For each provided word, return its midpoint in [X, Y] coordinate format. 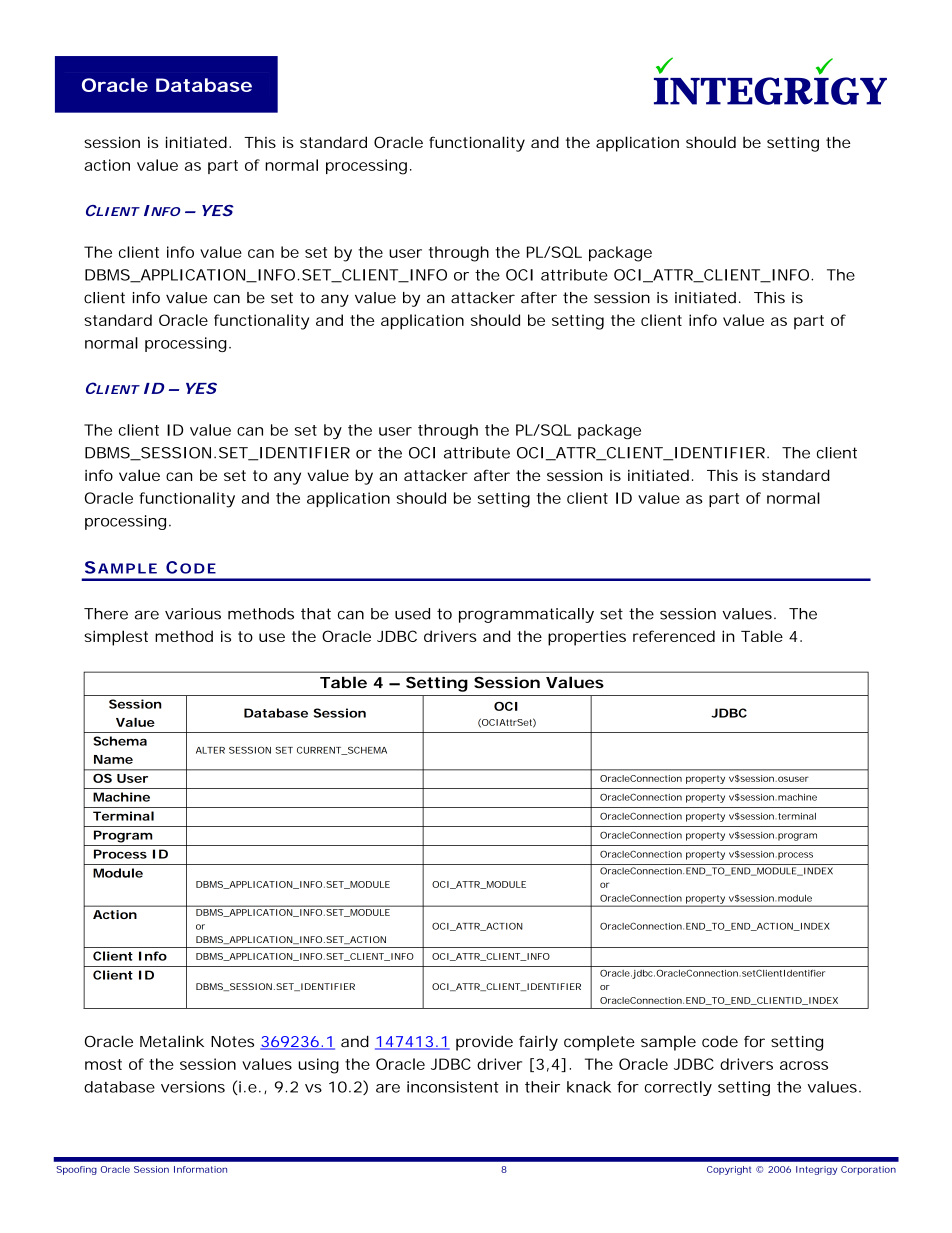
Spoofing [76, 1170]
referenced [674, 636]
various [193, 614]
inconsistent [453, 1087]
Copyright [729, 1170]
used [412, 614]
